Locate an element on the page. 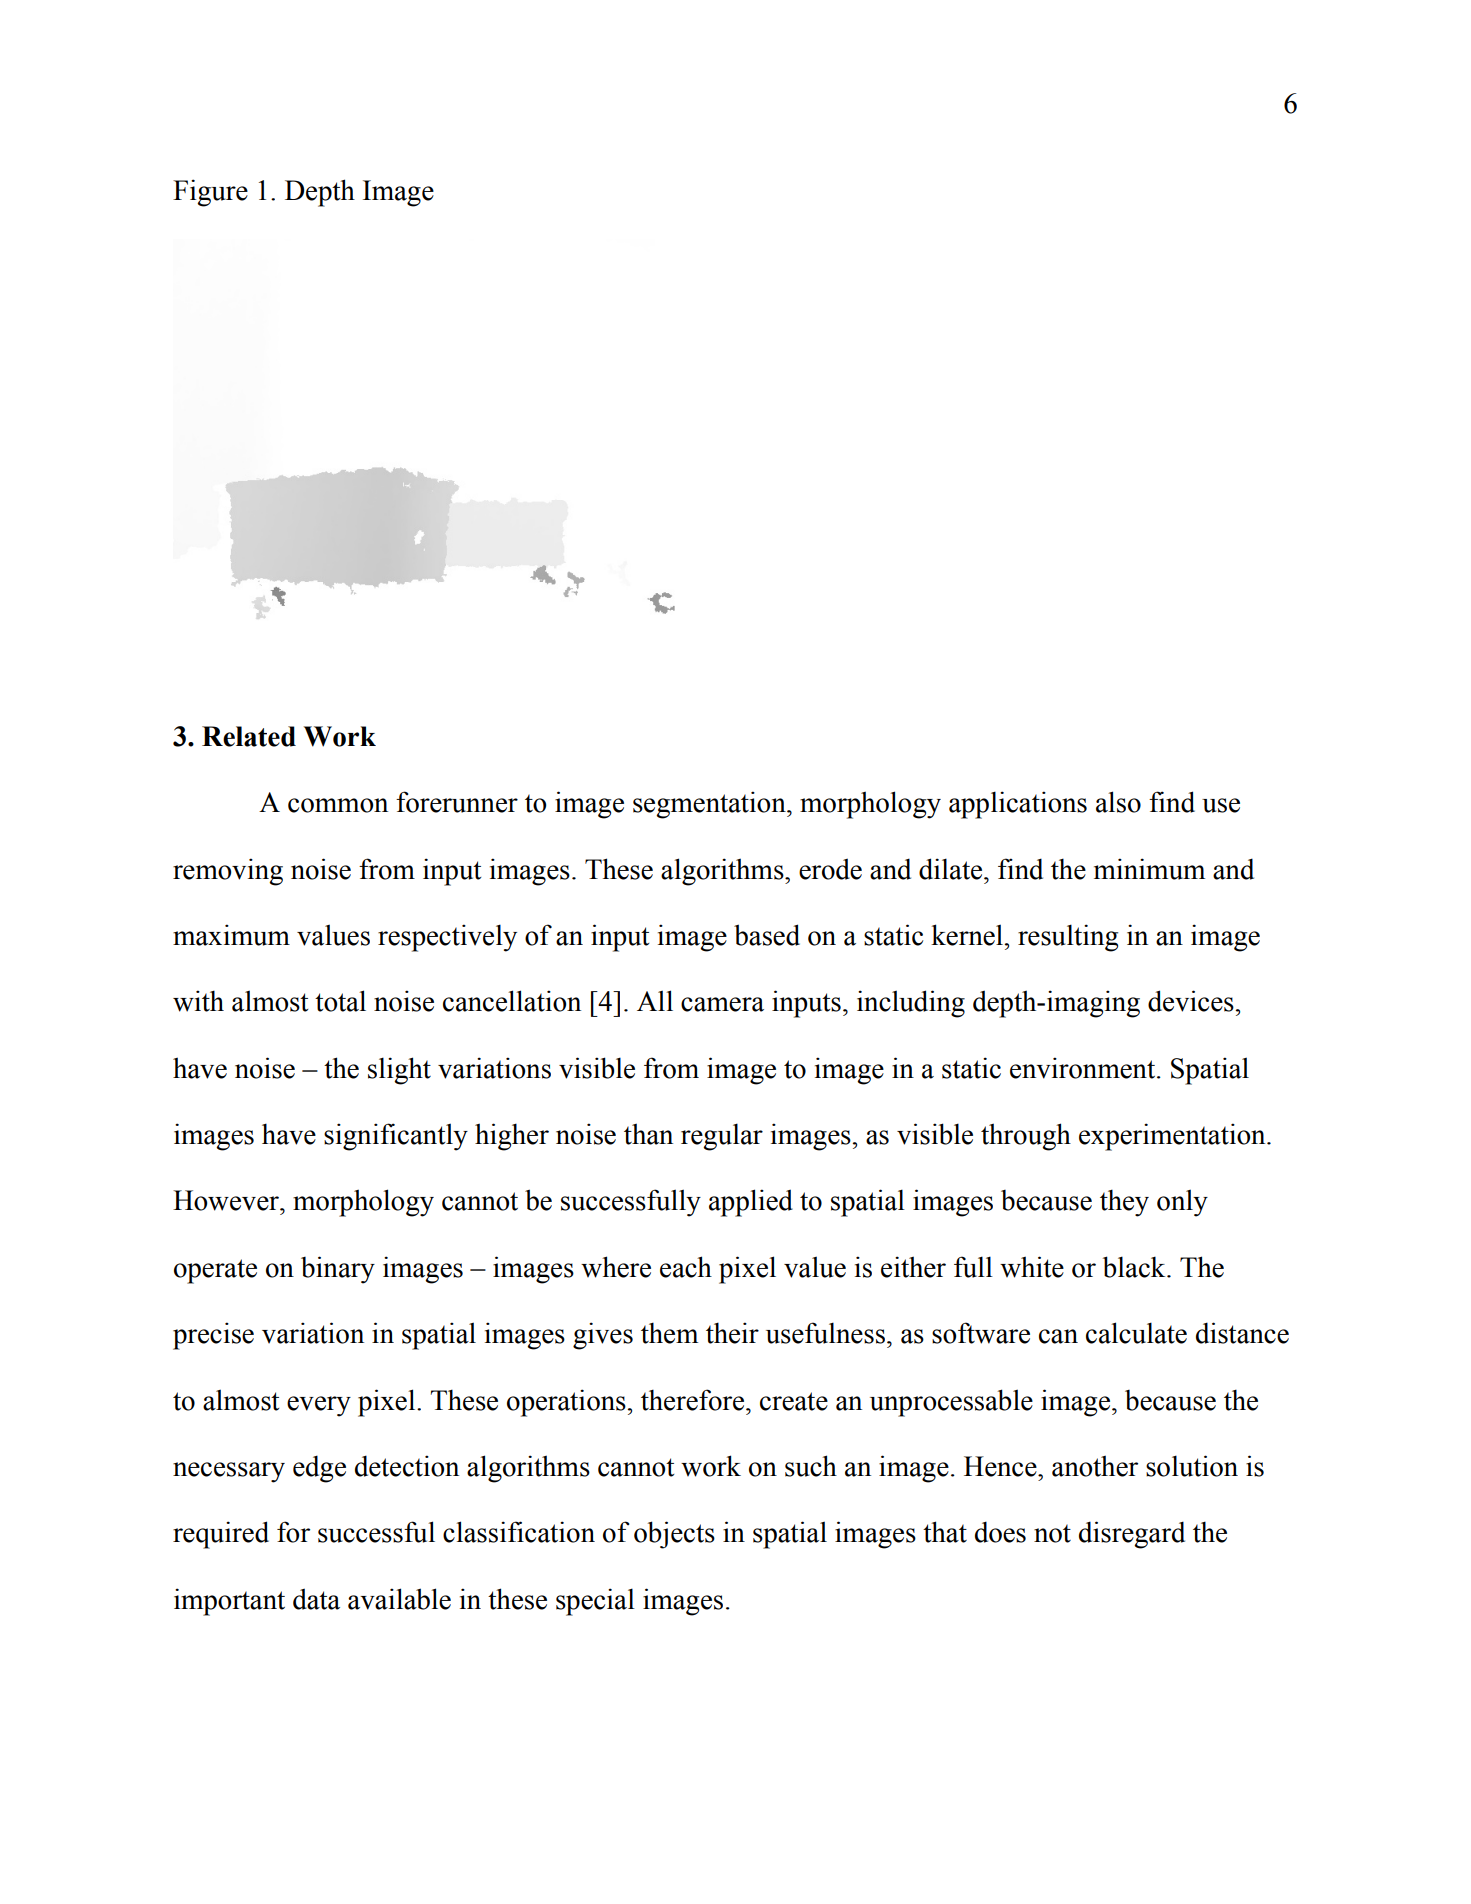  Figure is located at coordinates (210, 193).
